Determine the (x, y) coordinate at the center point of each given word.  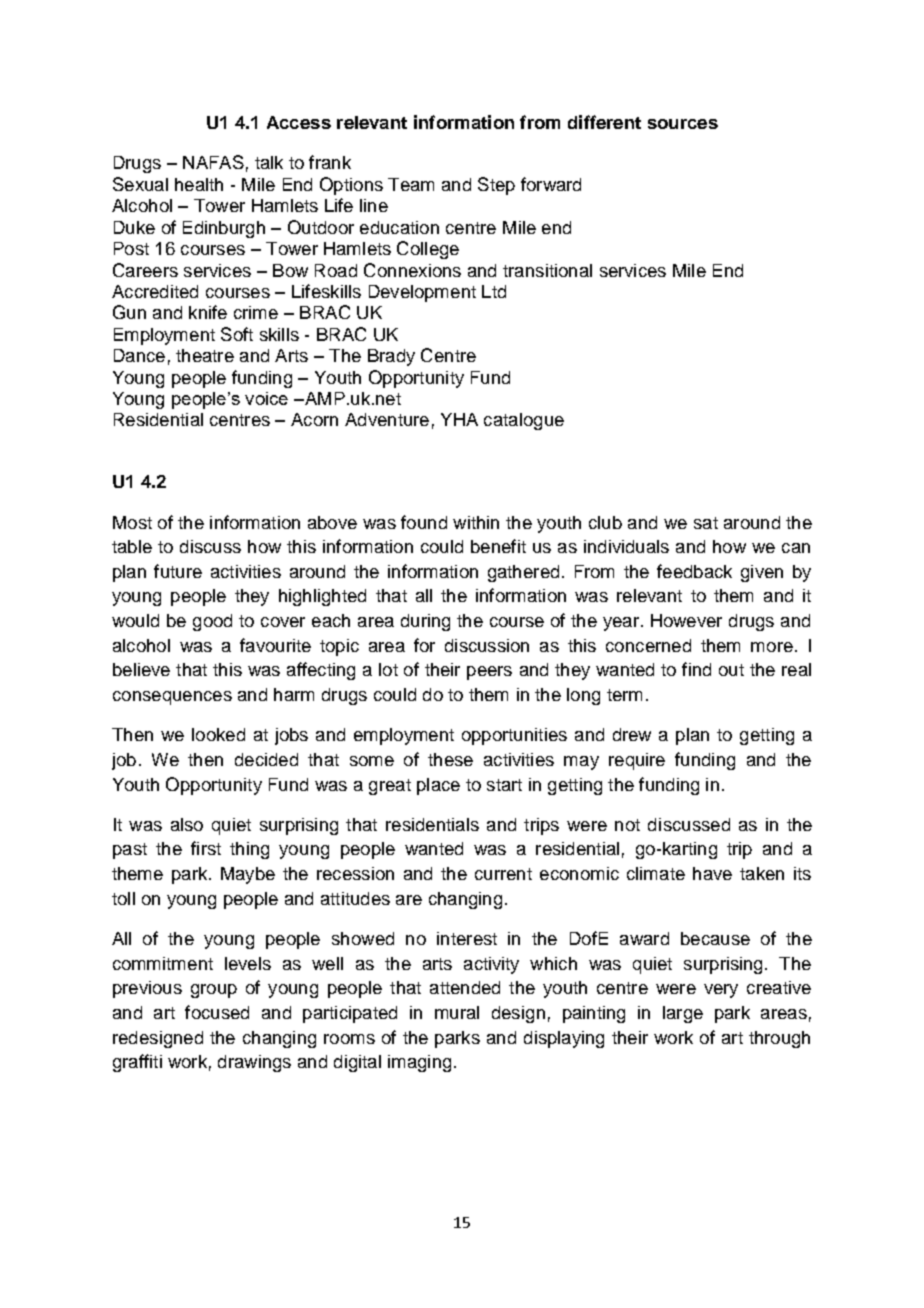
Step (496, 186)
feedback (694, 571)
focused (217, 1012)
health (199, 184)
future (178, 571)
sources (683, 124)
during (425, 622)
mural (457, 1012)
